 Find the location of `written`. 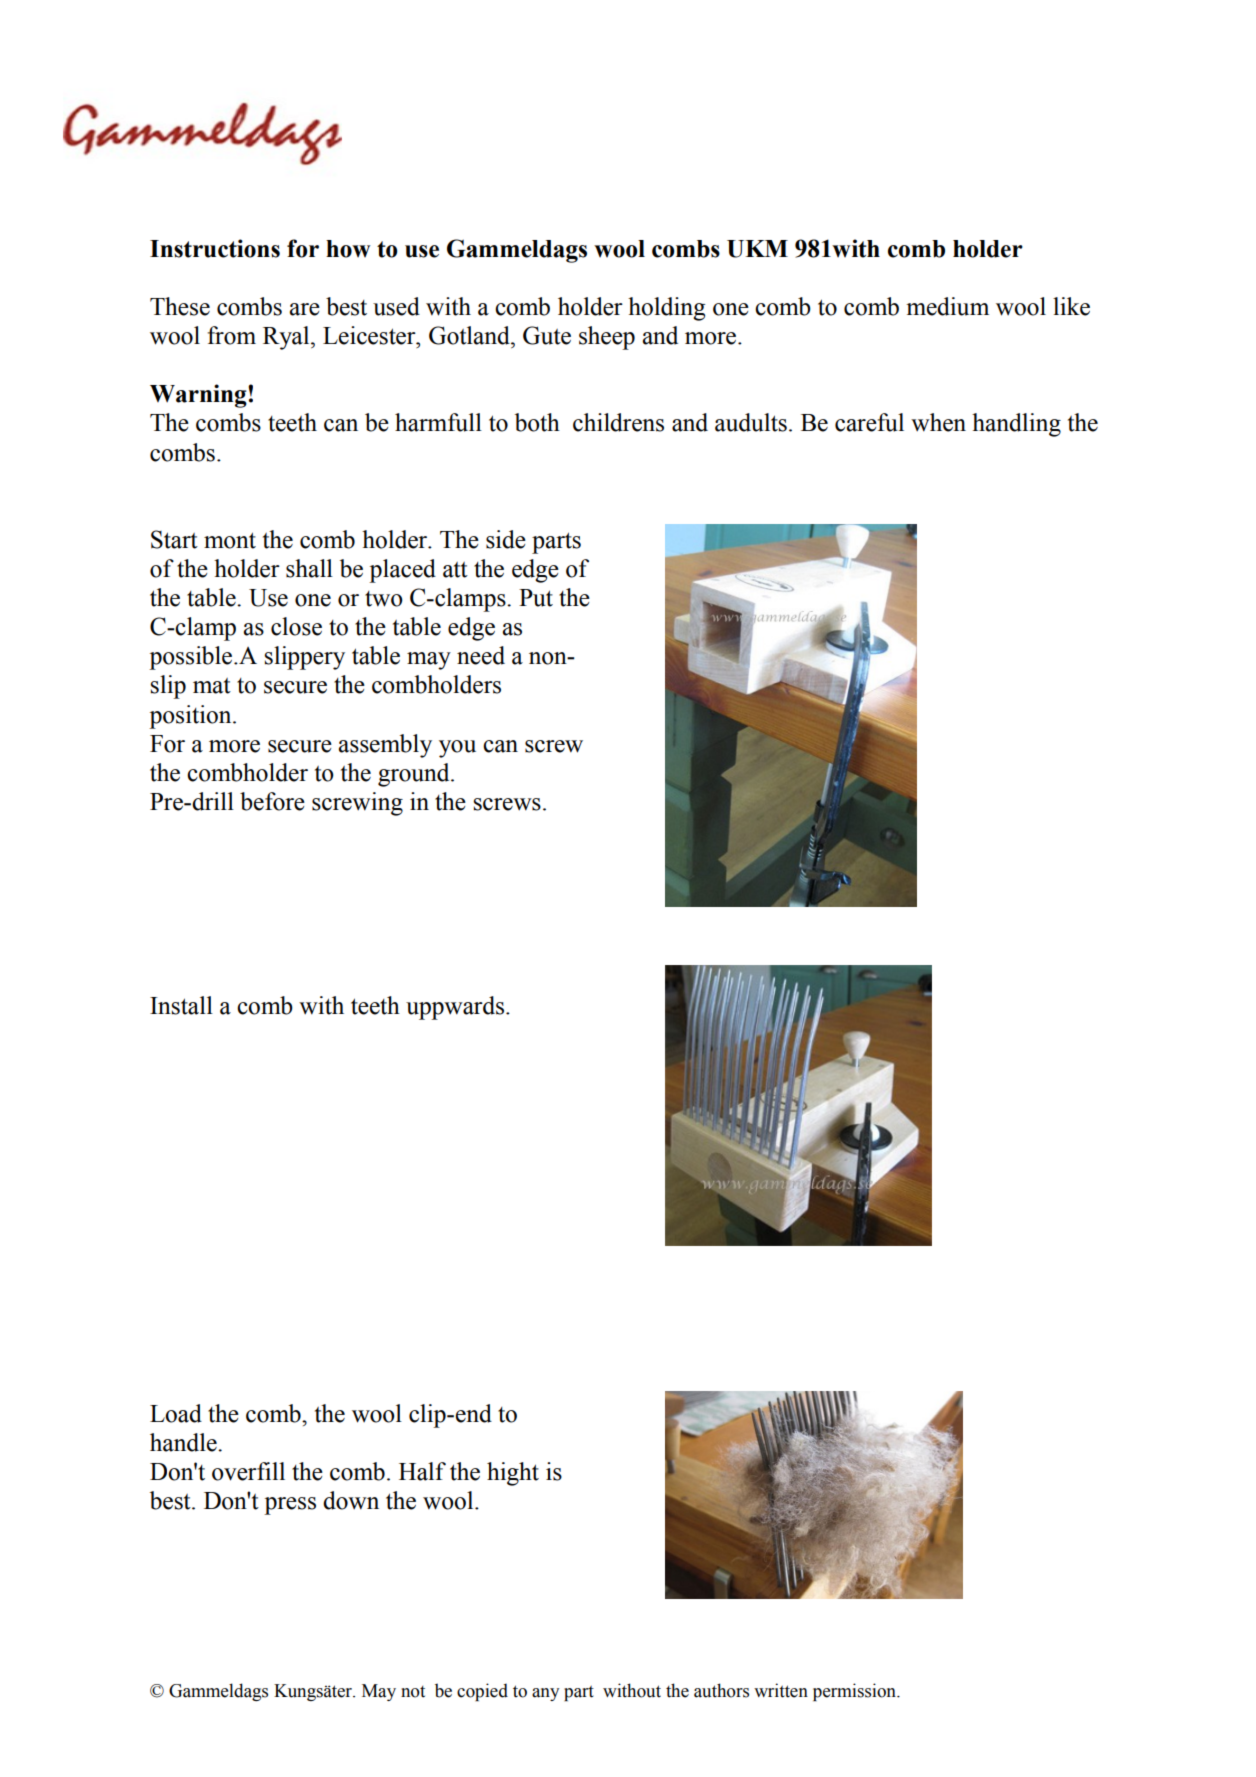

written is located at coordinates (781, 1690).
